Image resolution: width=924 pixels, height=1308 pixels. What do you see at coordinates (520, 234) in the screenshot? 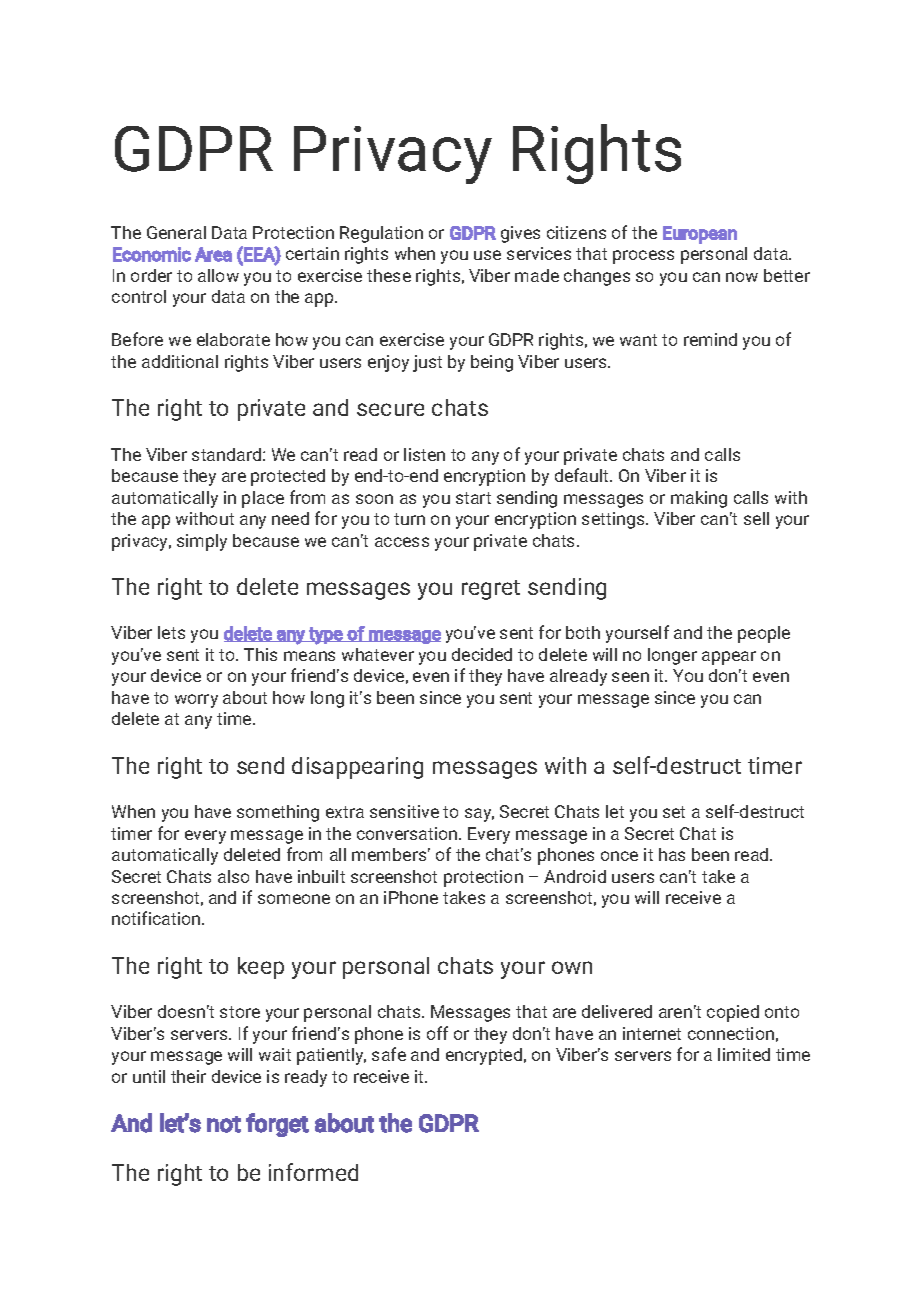
I see `gives` at bounding box center [520, 234].
